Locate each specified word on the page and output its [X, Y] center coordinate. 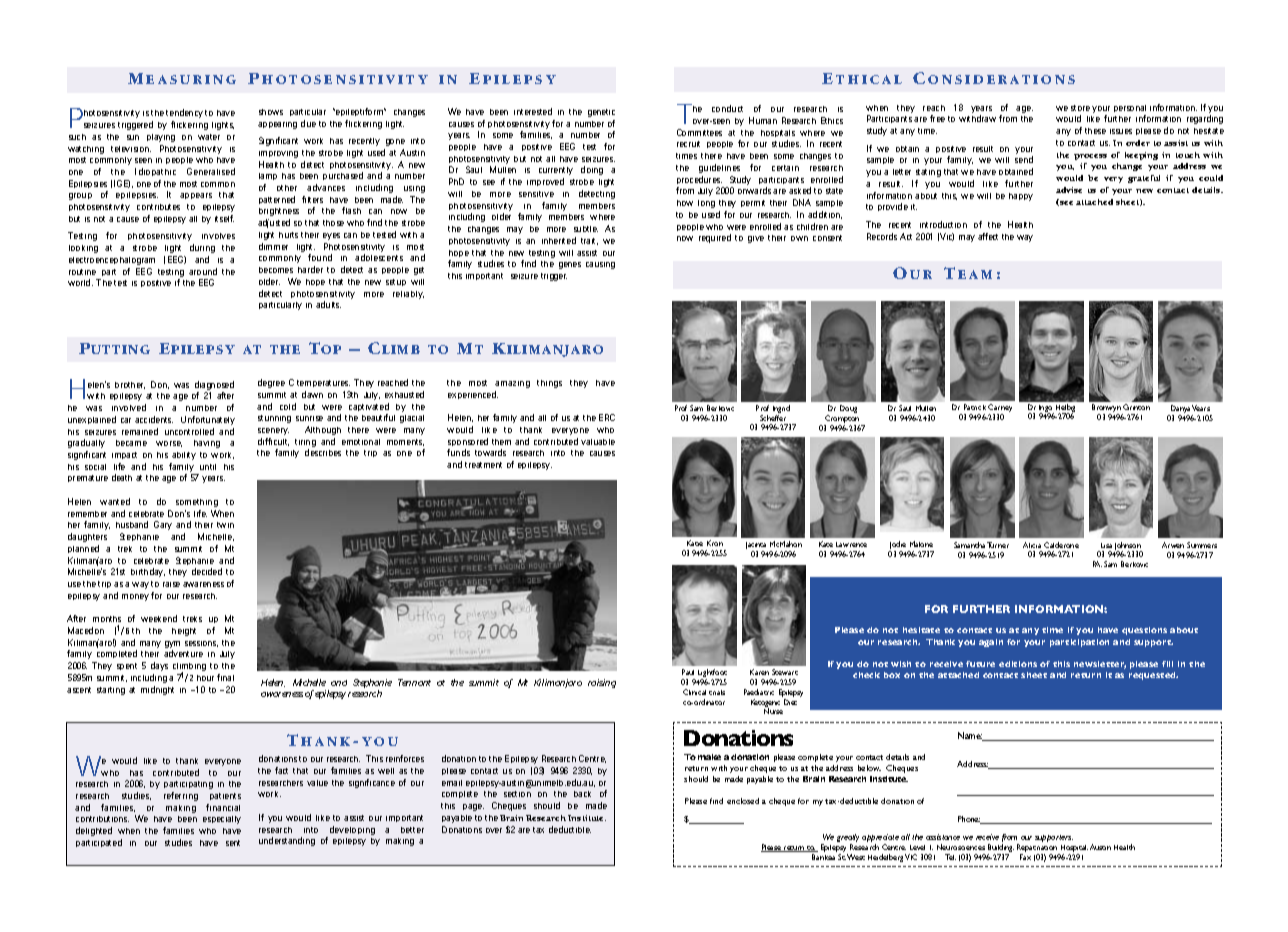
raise [171, 584]
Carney [1000, 409]
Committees [699, 132]
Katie [695, 543]
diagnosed [214, 387]
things [549, 384]
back [582, 794]
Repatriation [1038, 849]
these [1095, 131]
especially [222, 820]
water [209, 137]
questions [1144, 631]
